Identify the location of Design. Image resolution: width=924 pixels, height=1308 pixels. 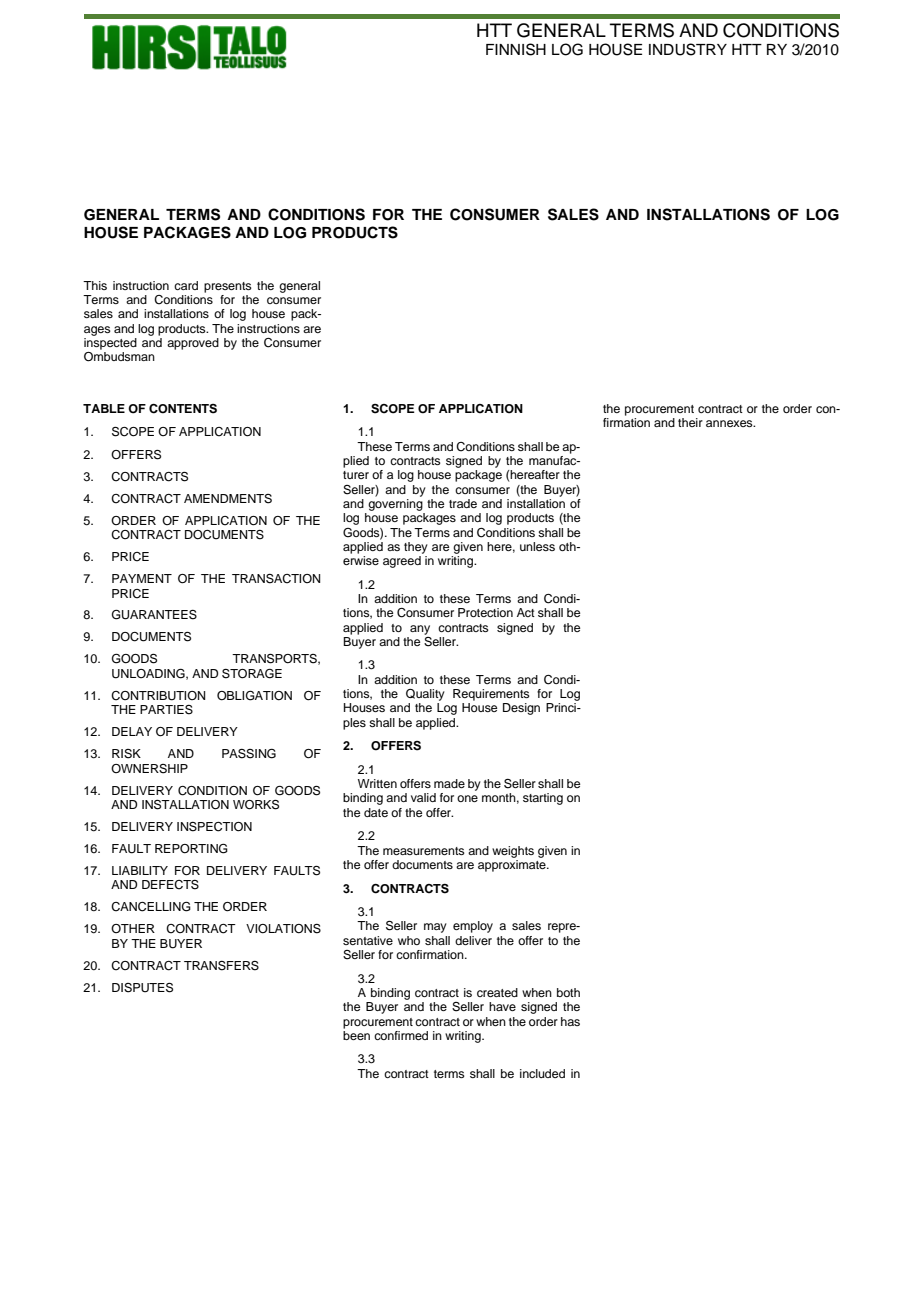
(521, 709).
